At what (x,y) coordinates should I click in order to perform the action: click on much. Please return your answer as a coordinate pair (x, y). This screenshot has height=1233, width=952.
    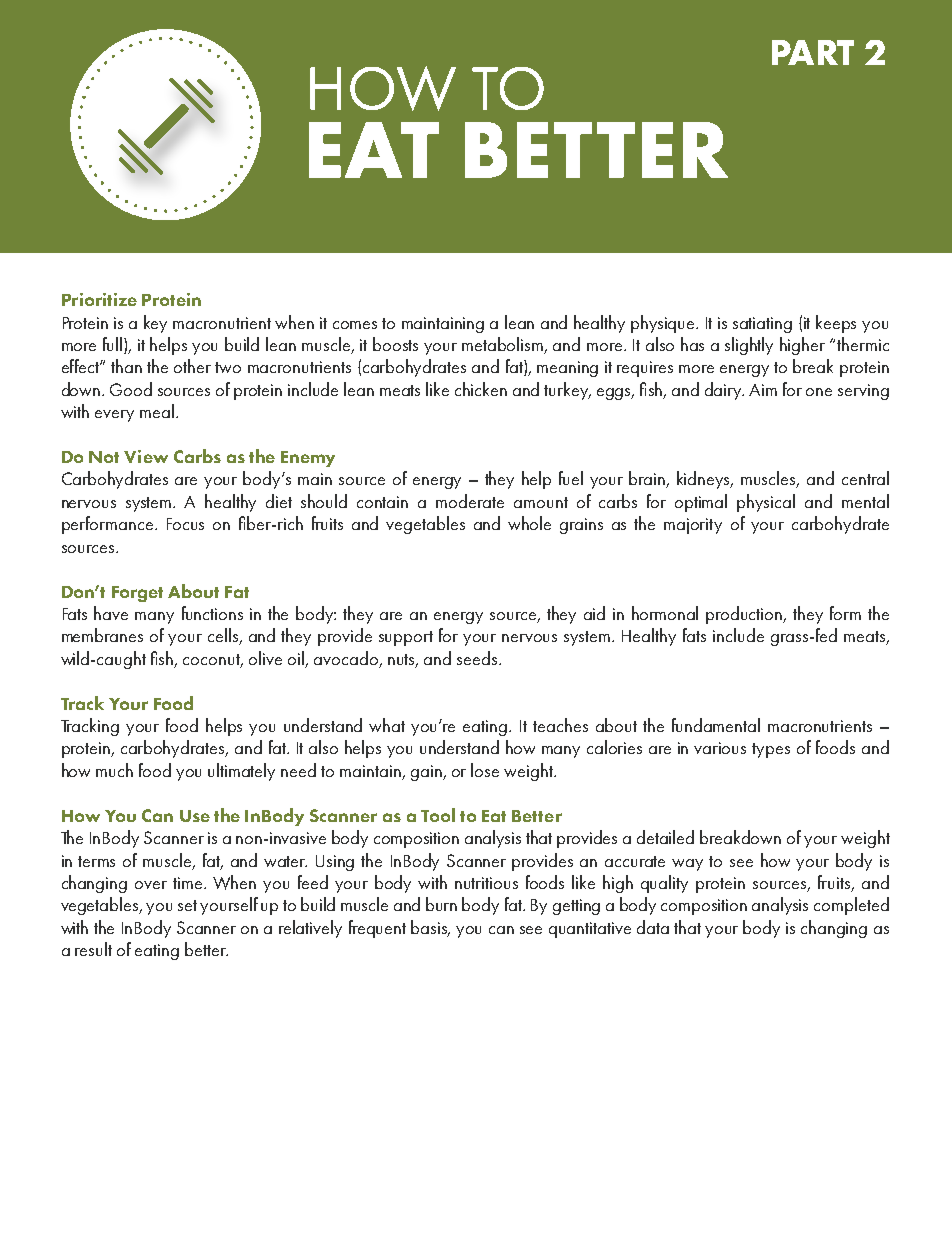
    Looking at the image, I should click on (114, 770).
